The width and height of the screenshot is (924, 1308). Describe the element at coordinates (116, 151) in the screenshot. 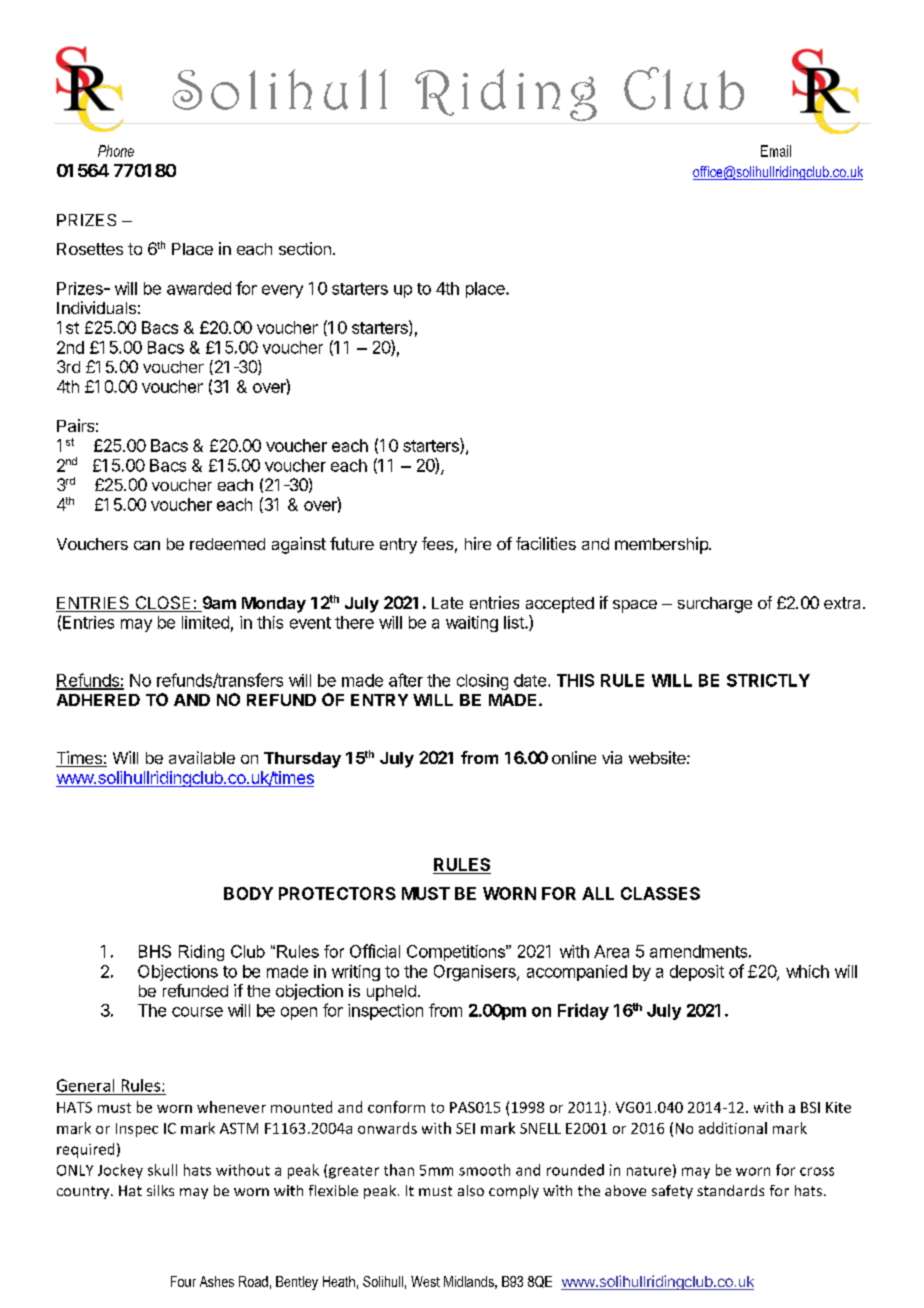

I see `Phone` at that location.
